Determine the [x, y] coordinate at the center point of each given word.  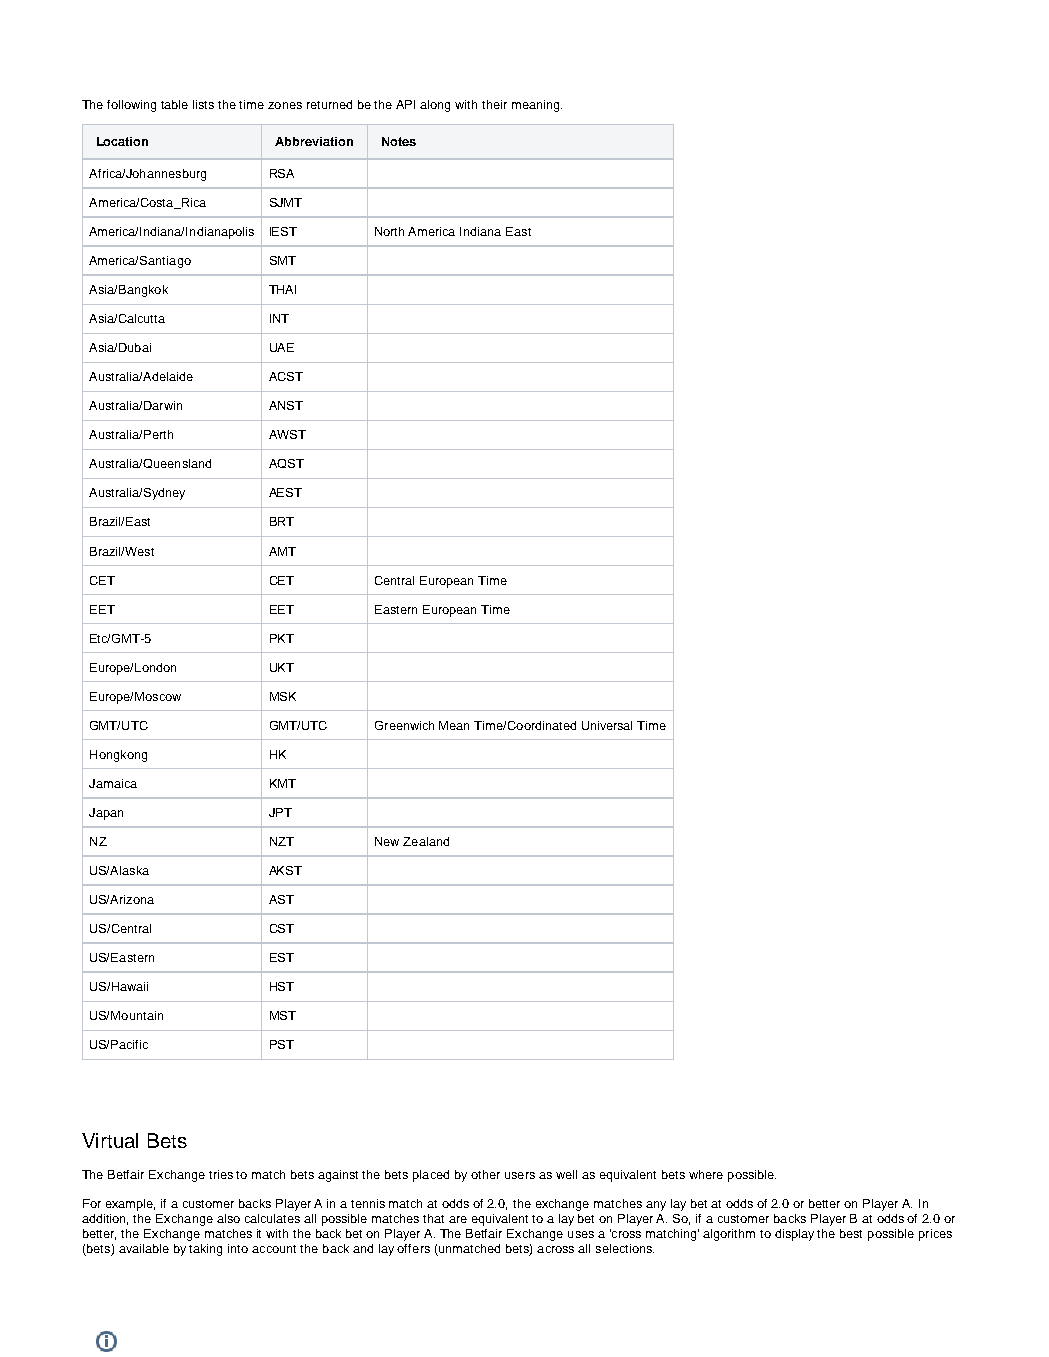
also [228, 1218]
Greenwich [404, 725]
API [405, 104]
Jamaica [113, 783]
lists [203, 104]
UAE [282, 347]
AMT [282, 551]
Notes [399, 141]
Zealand [426, 841]
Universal [607, 725]
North [389, 231]
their [494, 104]
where [706, 1174]
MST [283, 1015]
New [387, 841]
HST [282, 986]
